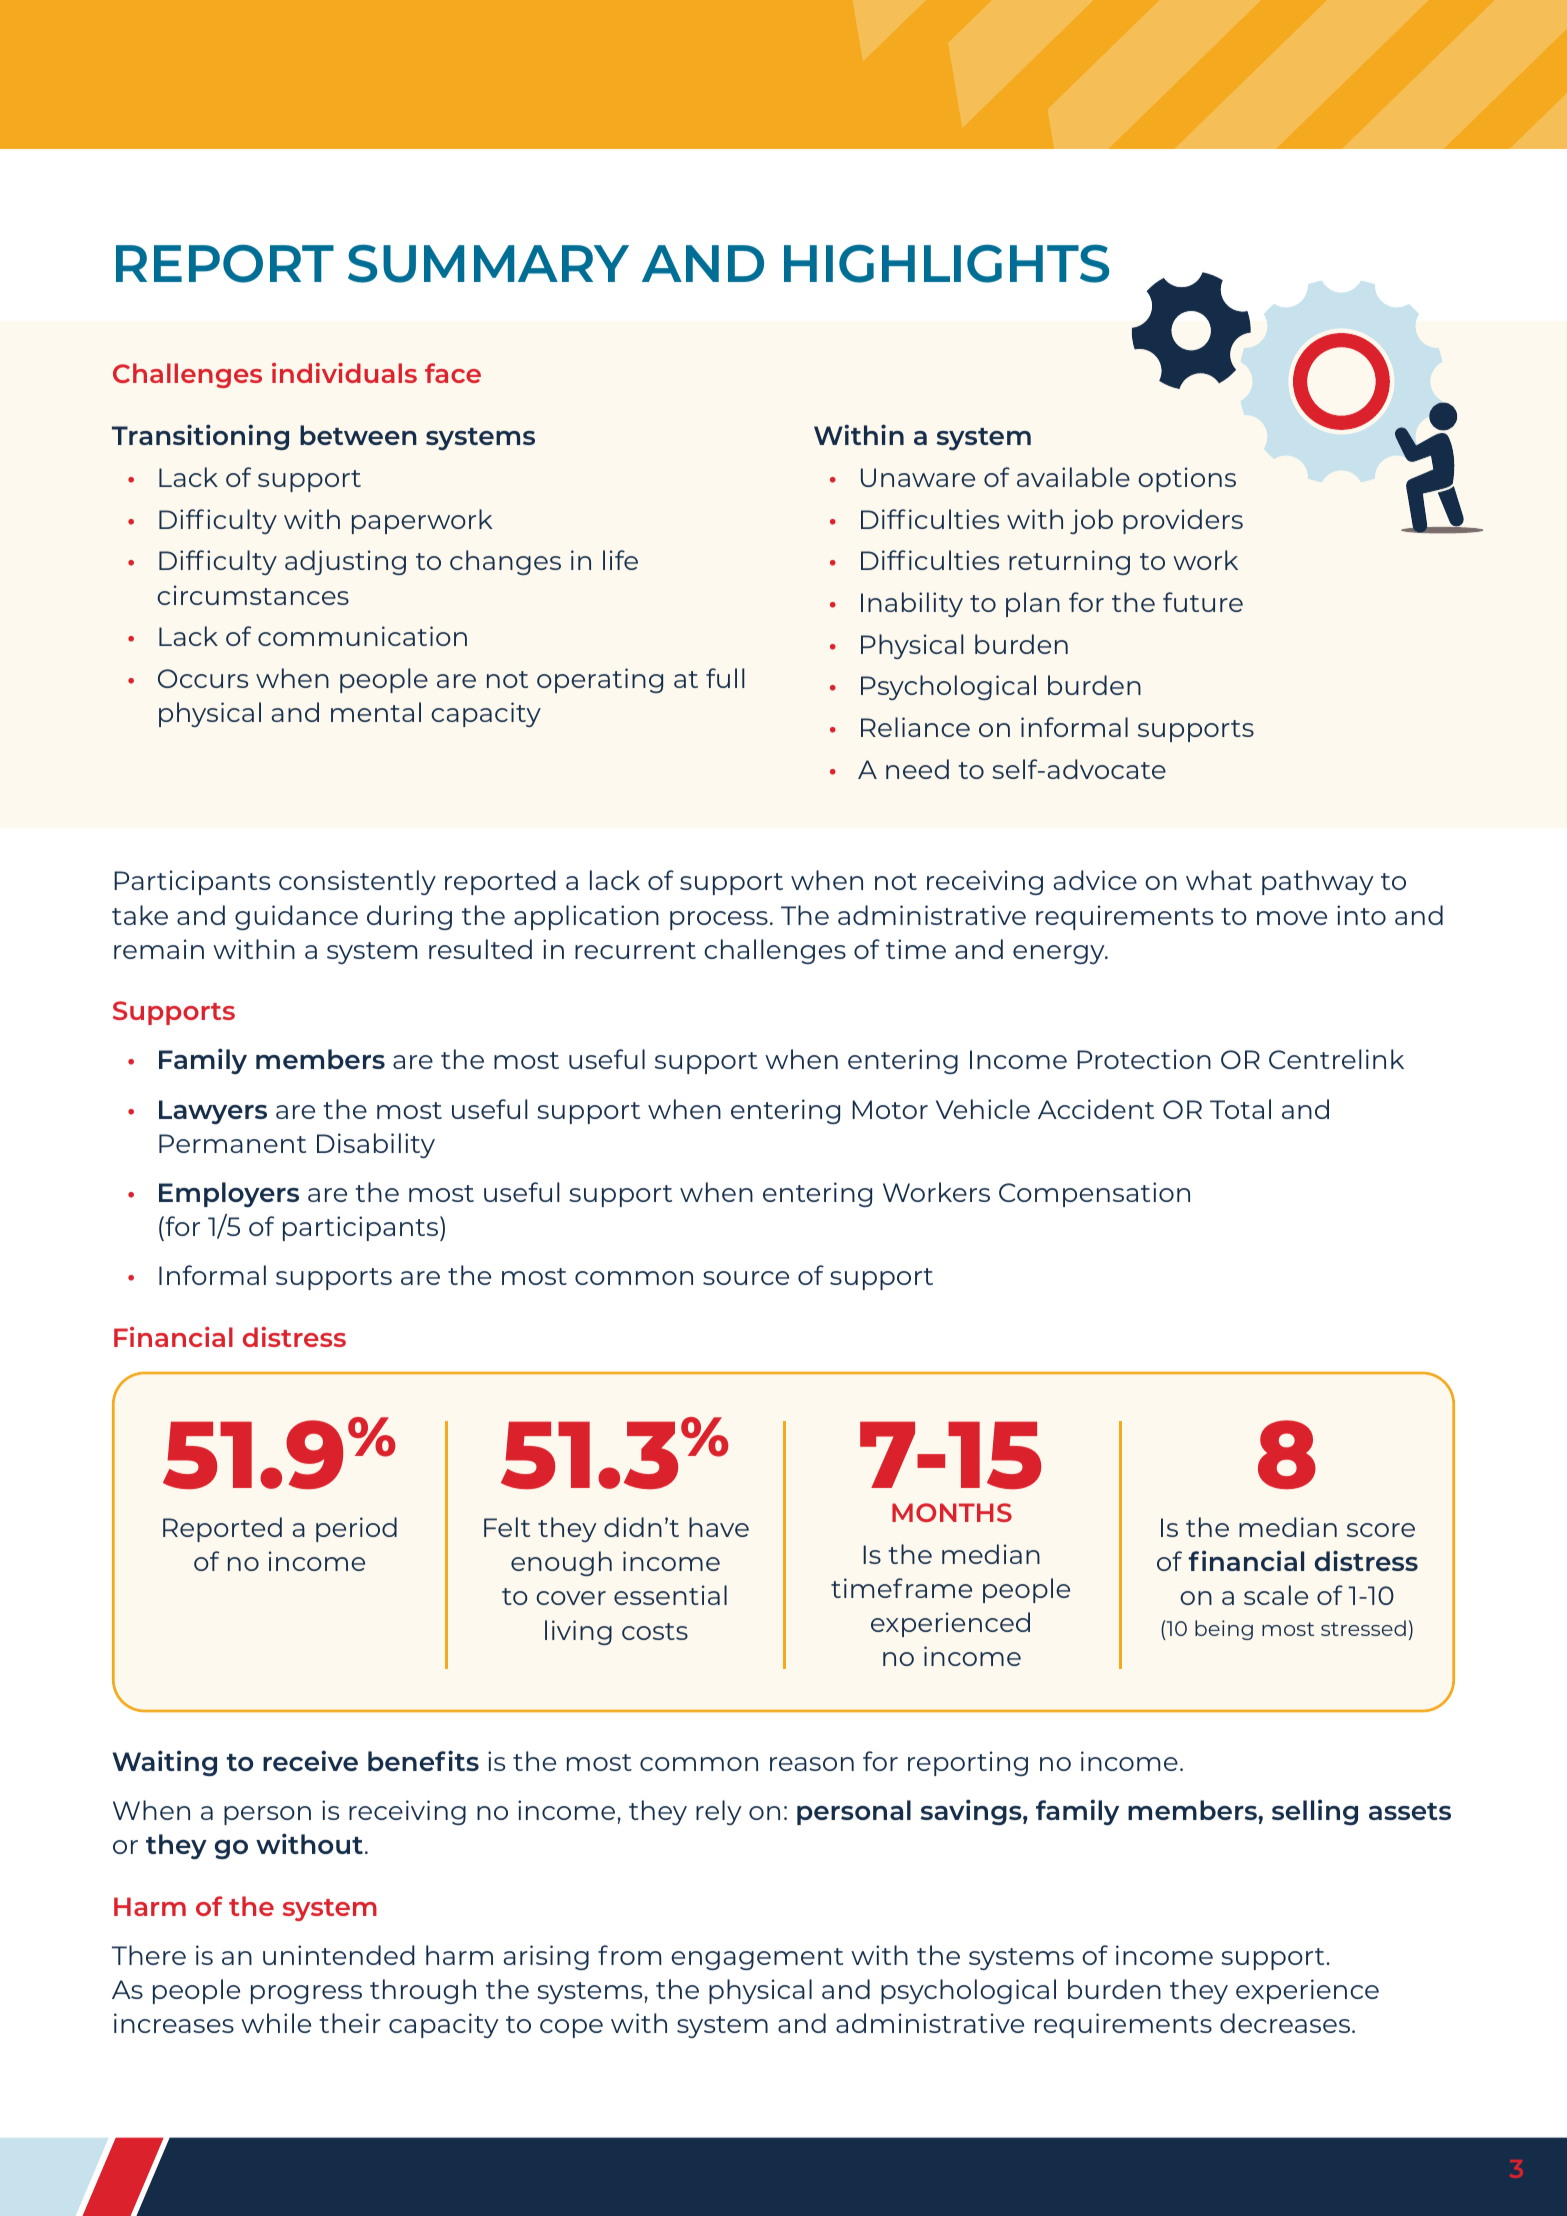 The image size is (1567, 2216). Describe the element at coordinates (719, 1527) in the screenshot. I see `have` at that location.
